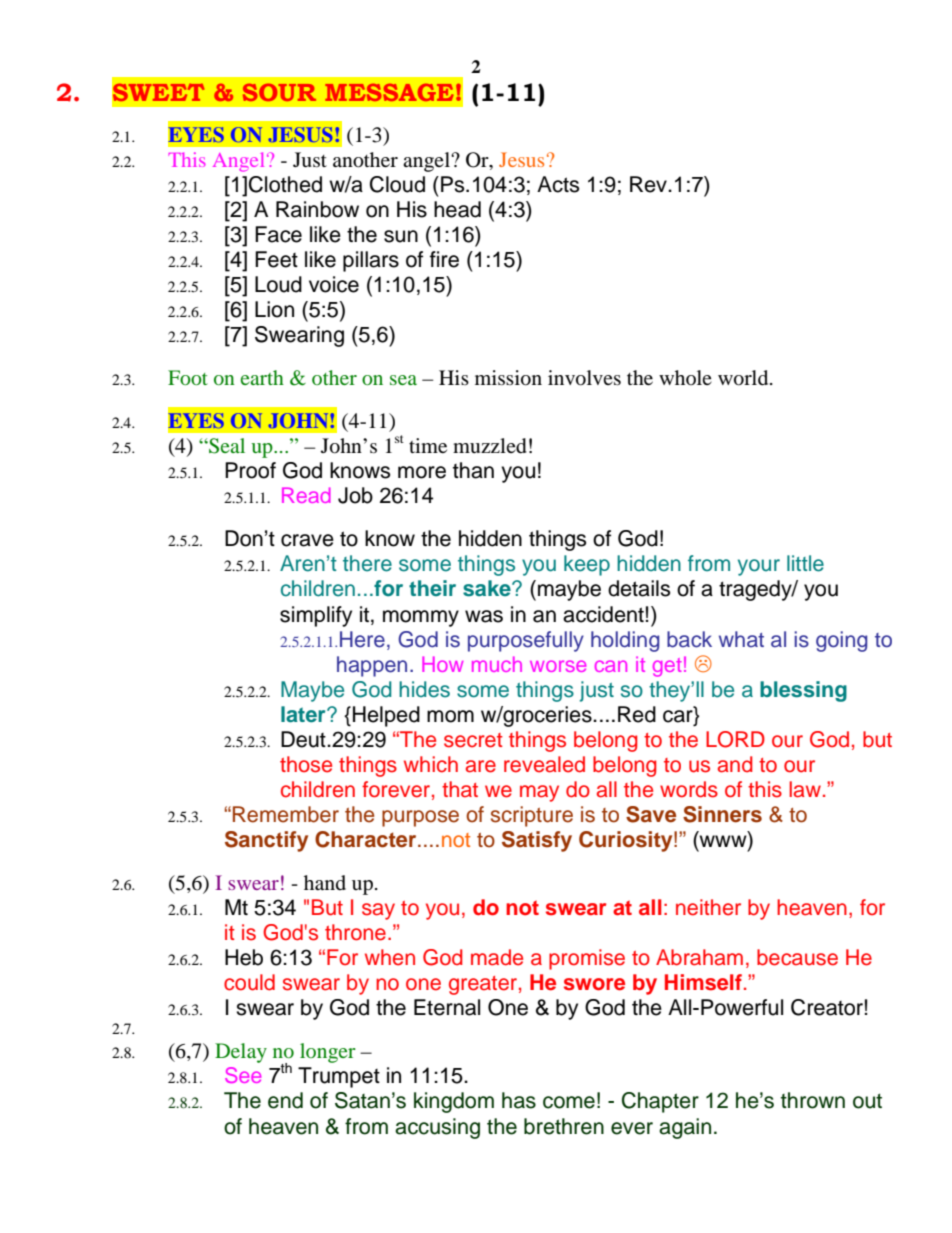  Describe the element at coordinates (279, 92) in the screenshot. I see `SOUR` at that location.
